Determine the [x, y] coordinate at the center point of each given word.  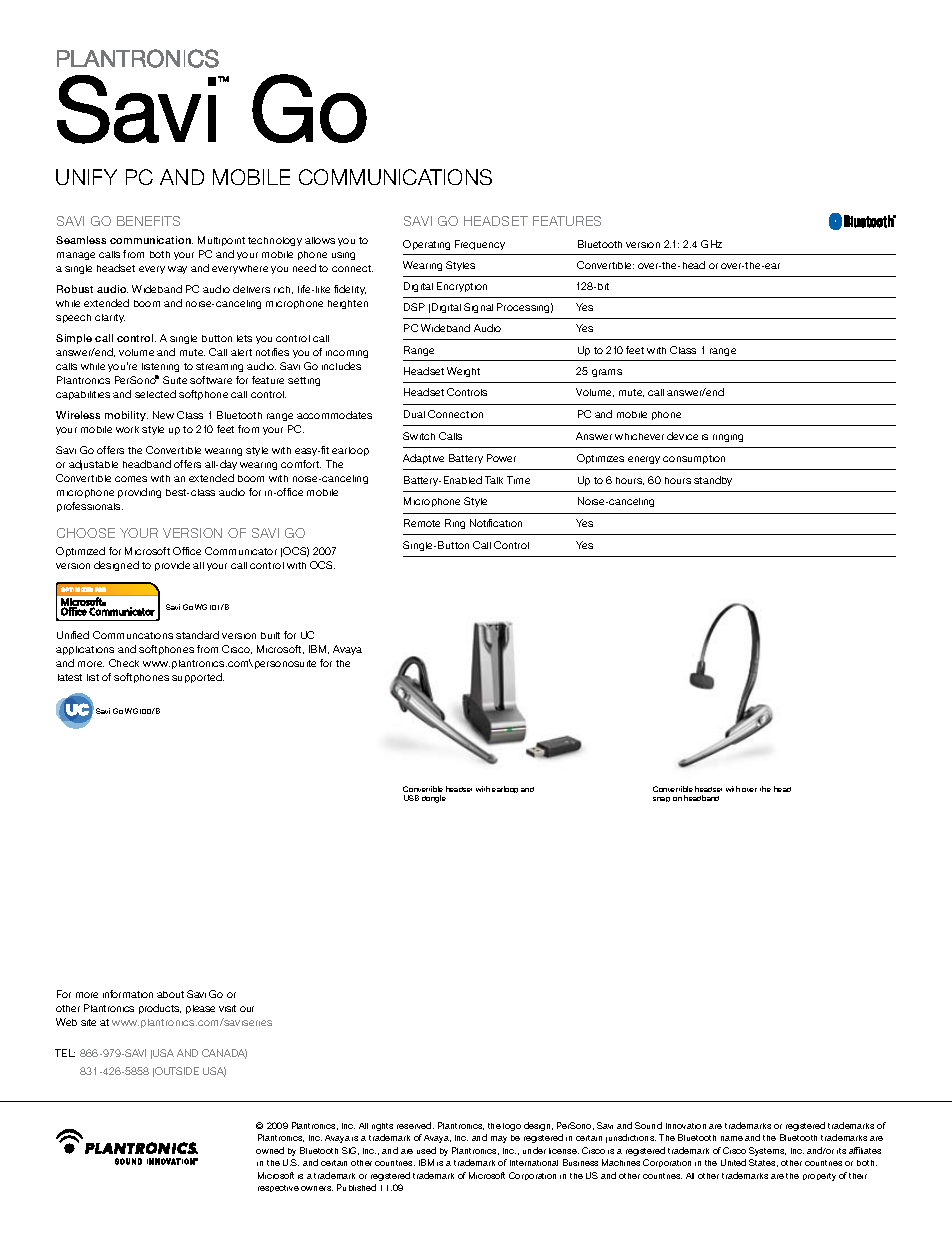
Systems [767, 1151]
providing [139, 493]
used [426, 1150]
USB [411, 798]
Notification [496, 523]
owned [270, 1150]
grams [607, 373]
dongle [434, 799]
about [170, 994]
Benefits [148, 221]
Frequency [480, 245]
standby [713, 481]
